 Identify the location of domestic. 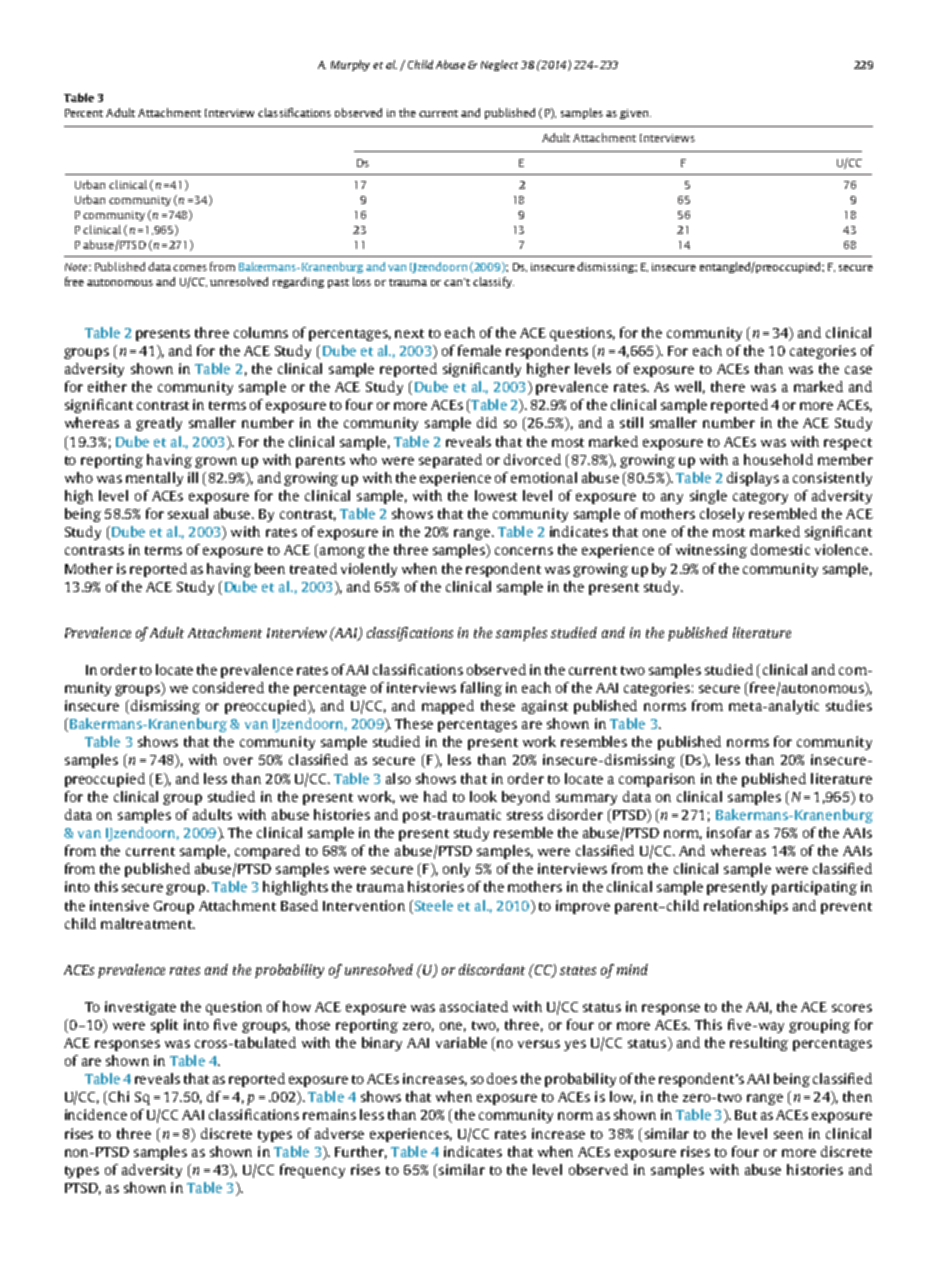
(780, 549).
